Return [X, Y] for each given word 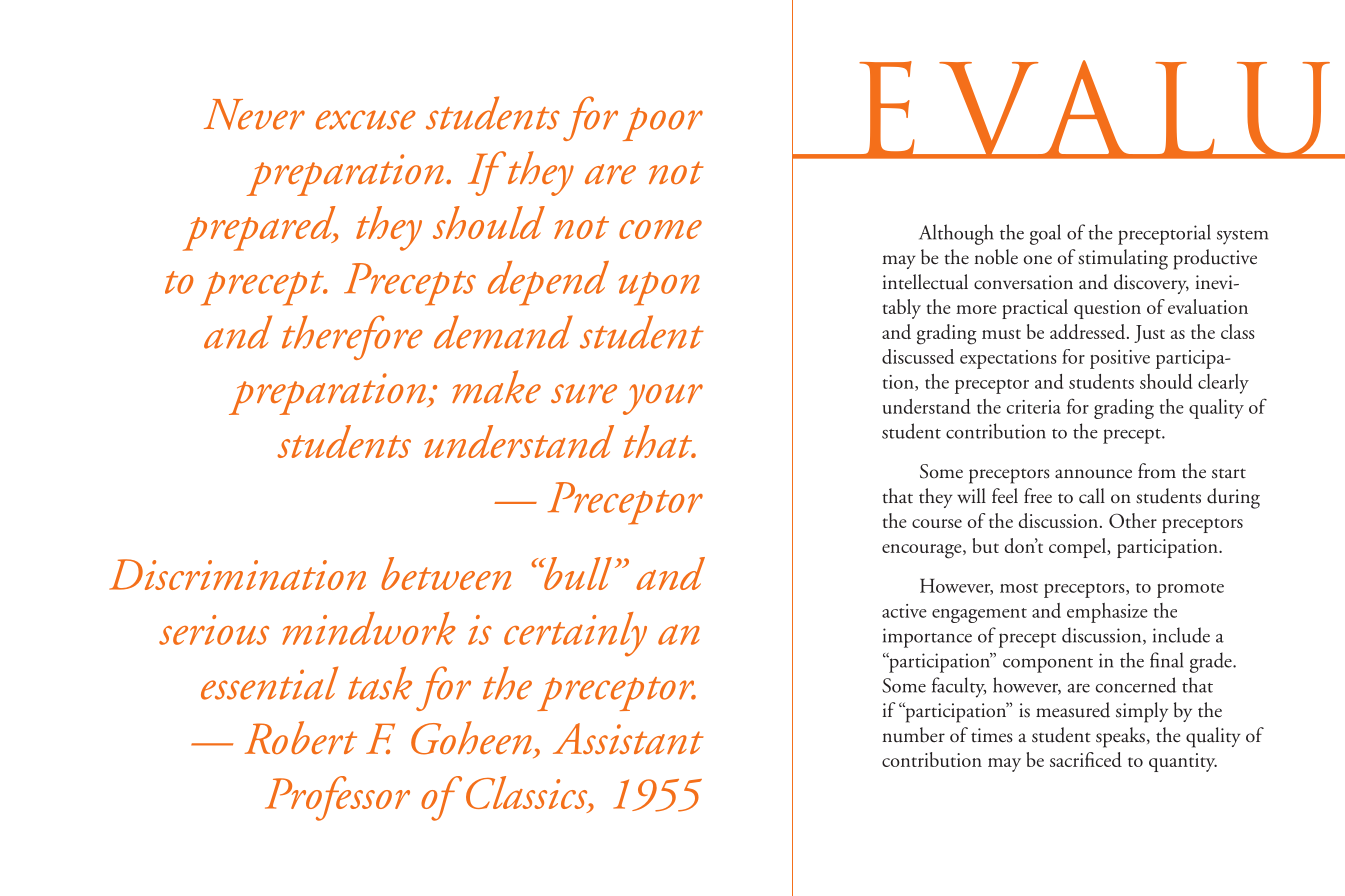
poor [663, 124]
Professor [337, 798]
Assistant [628, 738]
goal [1045, 234]
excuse [366, 120]
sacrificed [1086, 759]
